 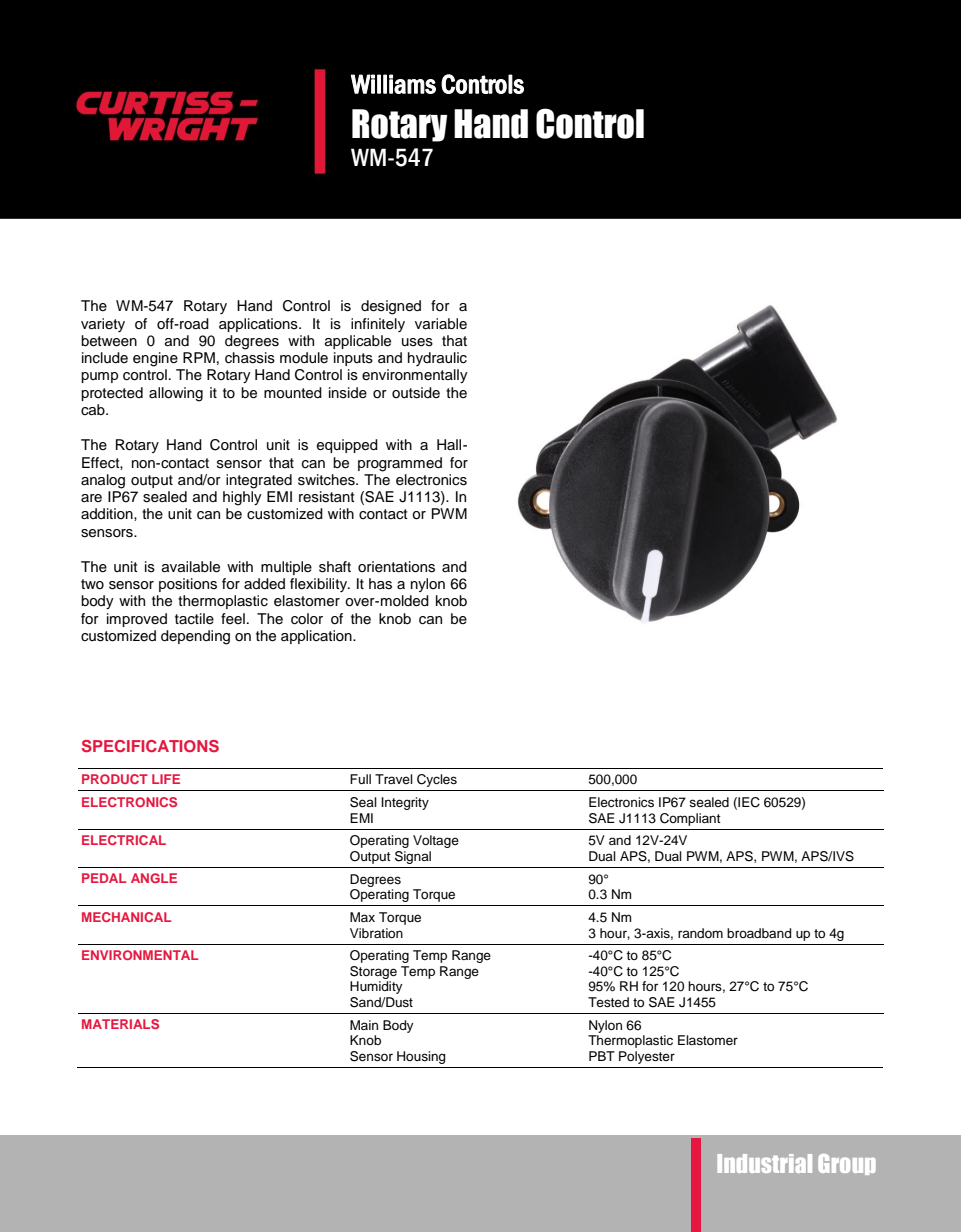 What do you see at coordinates (120, 1024) in the document?
I see `MATERIALS` at bounding box center [120, 1024].
